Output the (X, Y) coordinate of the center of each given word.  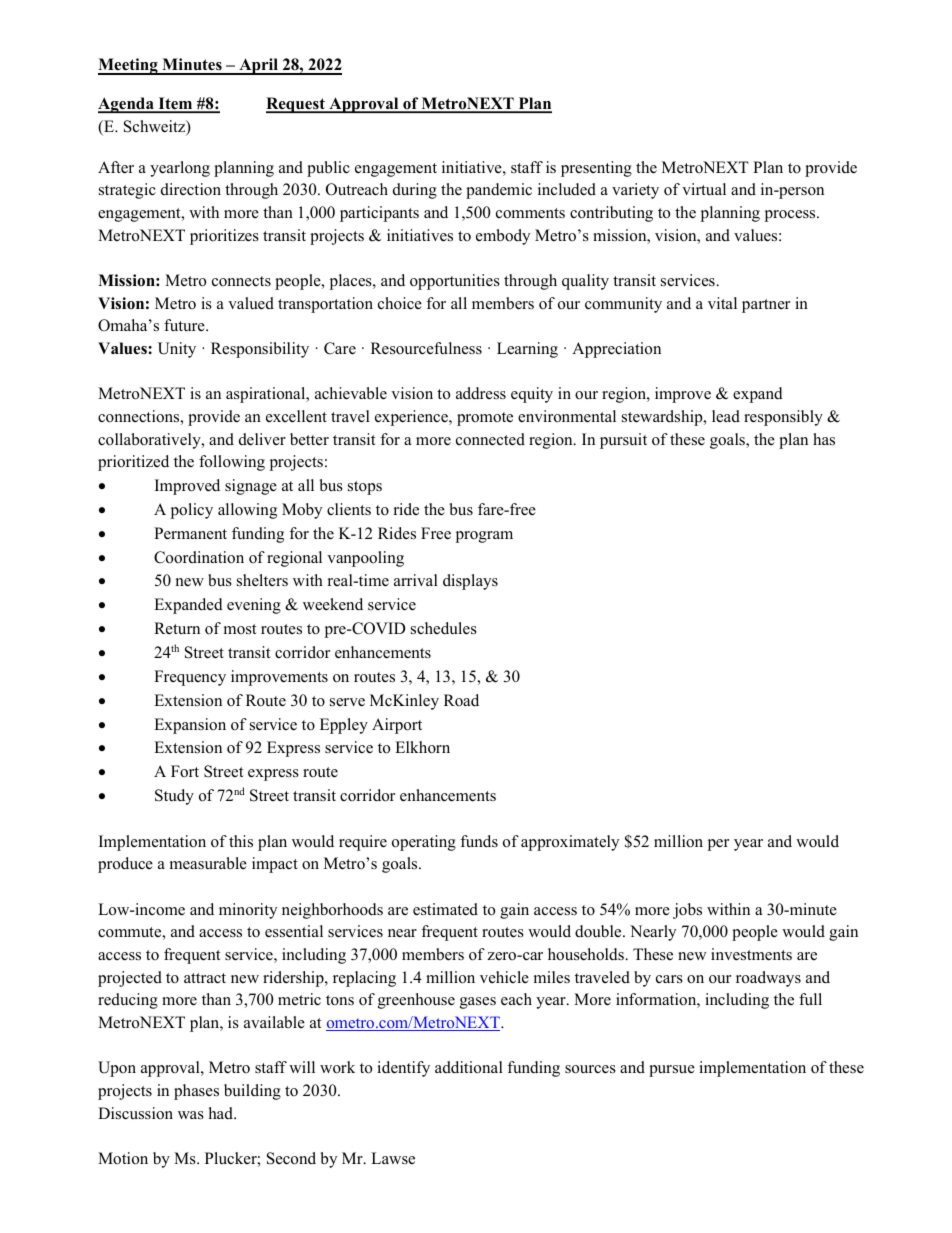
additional (469, 1067)
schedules (444, 628)
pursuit (623, 441)
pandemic (499, 191)
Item (175, 104)
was (191, 1115)
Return (177, 628)
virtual (704, 189)
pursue (672, 1071)
